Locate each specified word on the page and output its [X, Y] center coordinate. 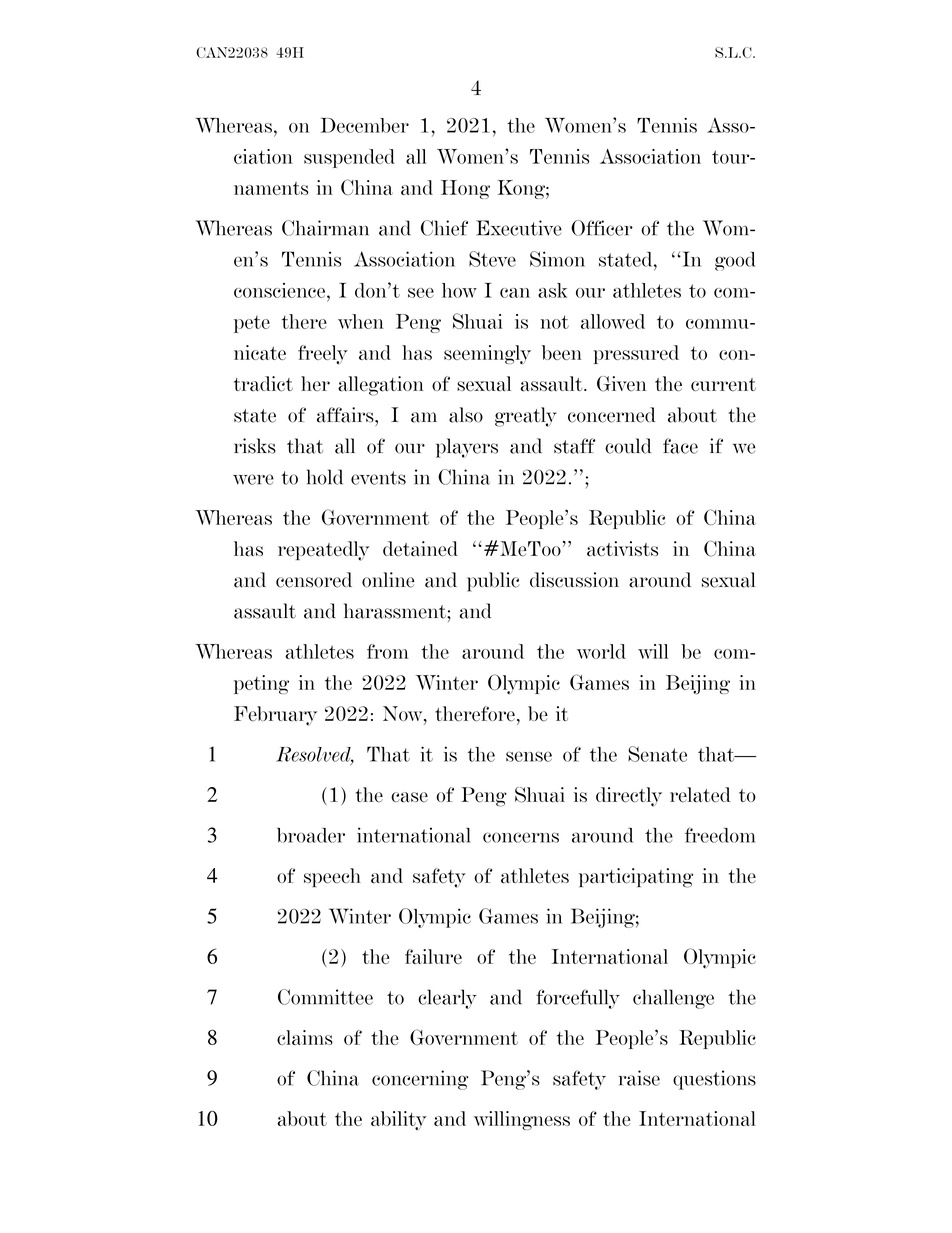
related [700, 795]
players [467, 448]
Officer [602, 228]
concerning [420, 1080]
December [365, 125]
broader [311, 835]
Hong [465, 189]
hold [325, 477]
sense [529, 756]
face [680, 446]
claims [305, 1037]
